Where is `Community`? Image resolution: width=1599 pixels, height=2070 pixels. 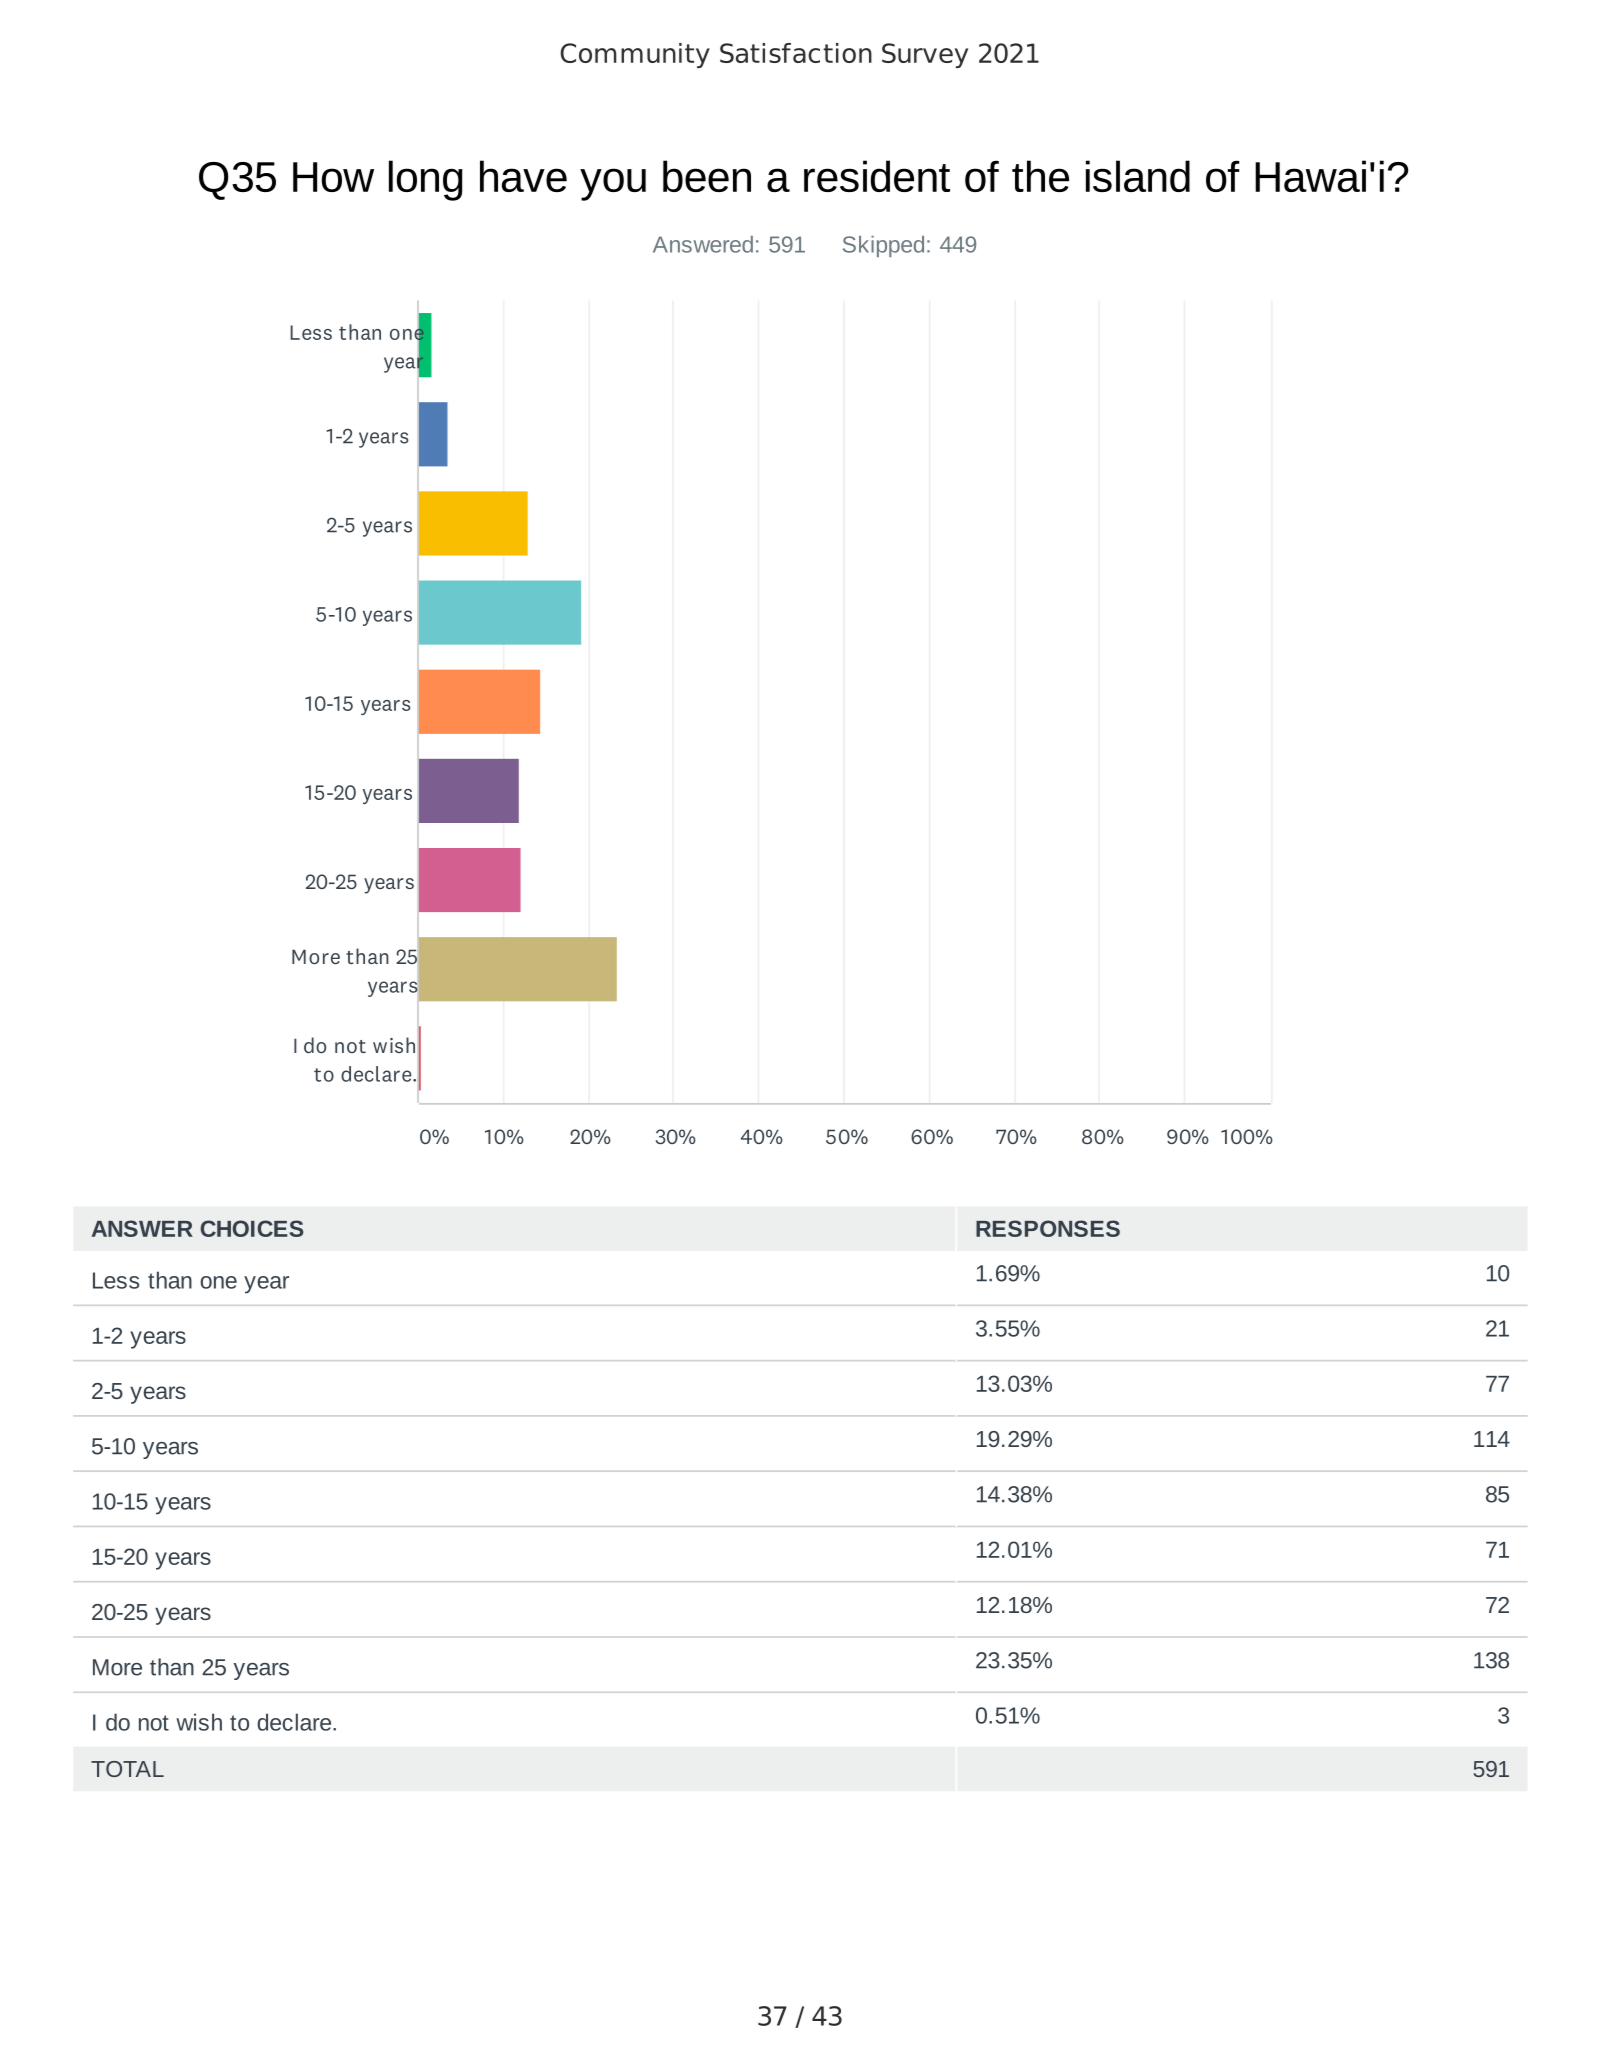 Community is located at coordinates (635, 55).
